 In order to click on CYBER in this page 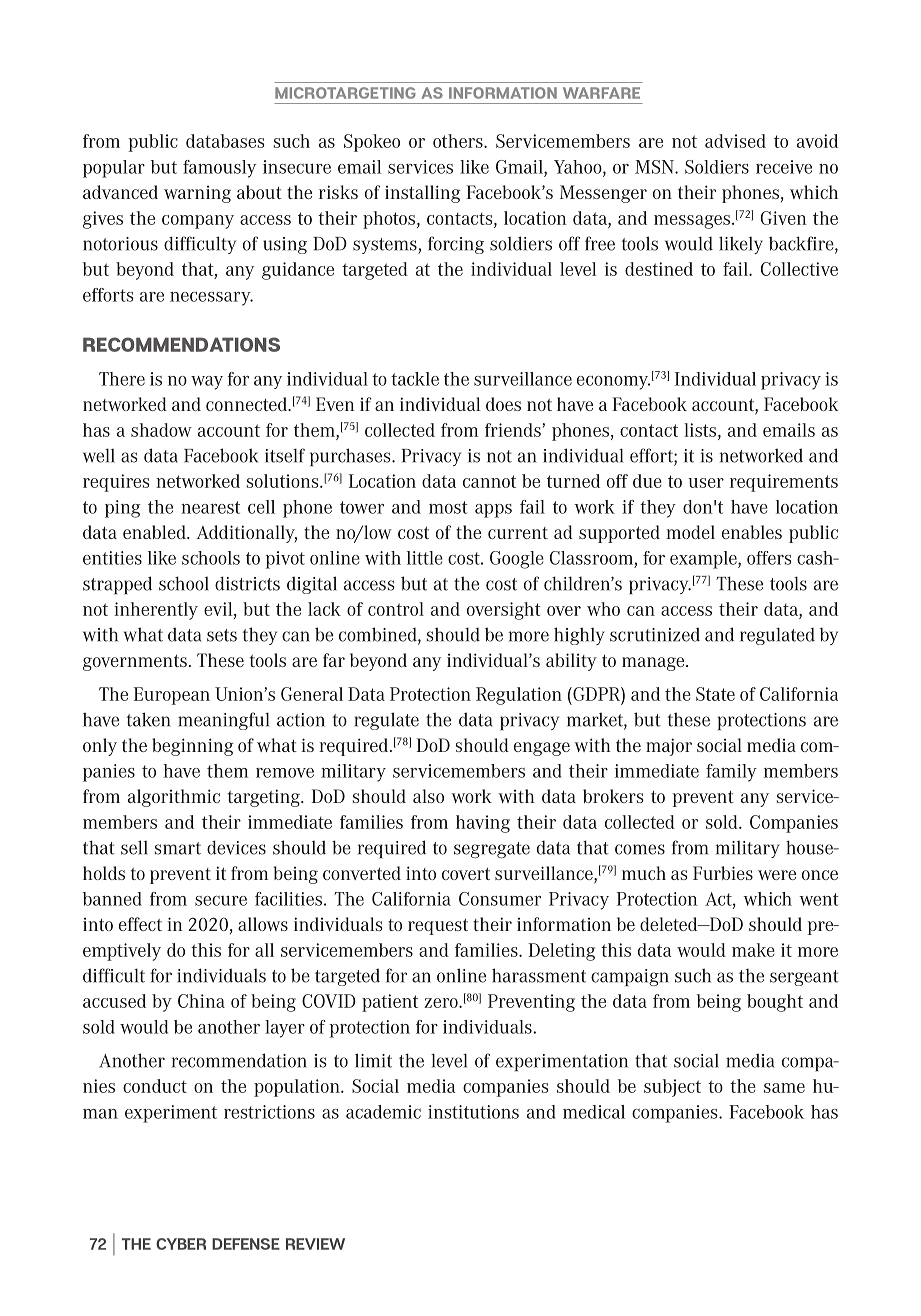, I will do `click(181, 1244)`.
